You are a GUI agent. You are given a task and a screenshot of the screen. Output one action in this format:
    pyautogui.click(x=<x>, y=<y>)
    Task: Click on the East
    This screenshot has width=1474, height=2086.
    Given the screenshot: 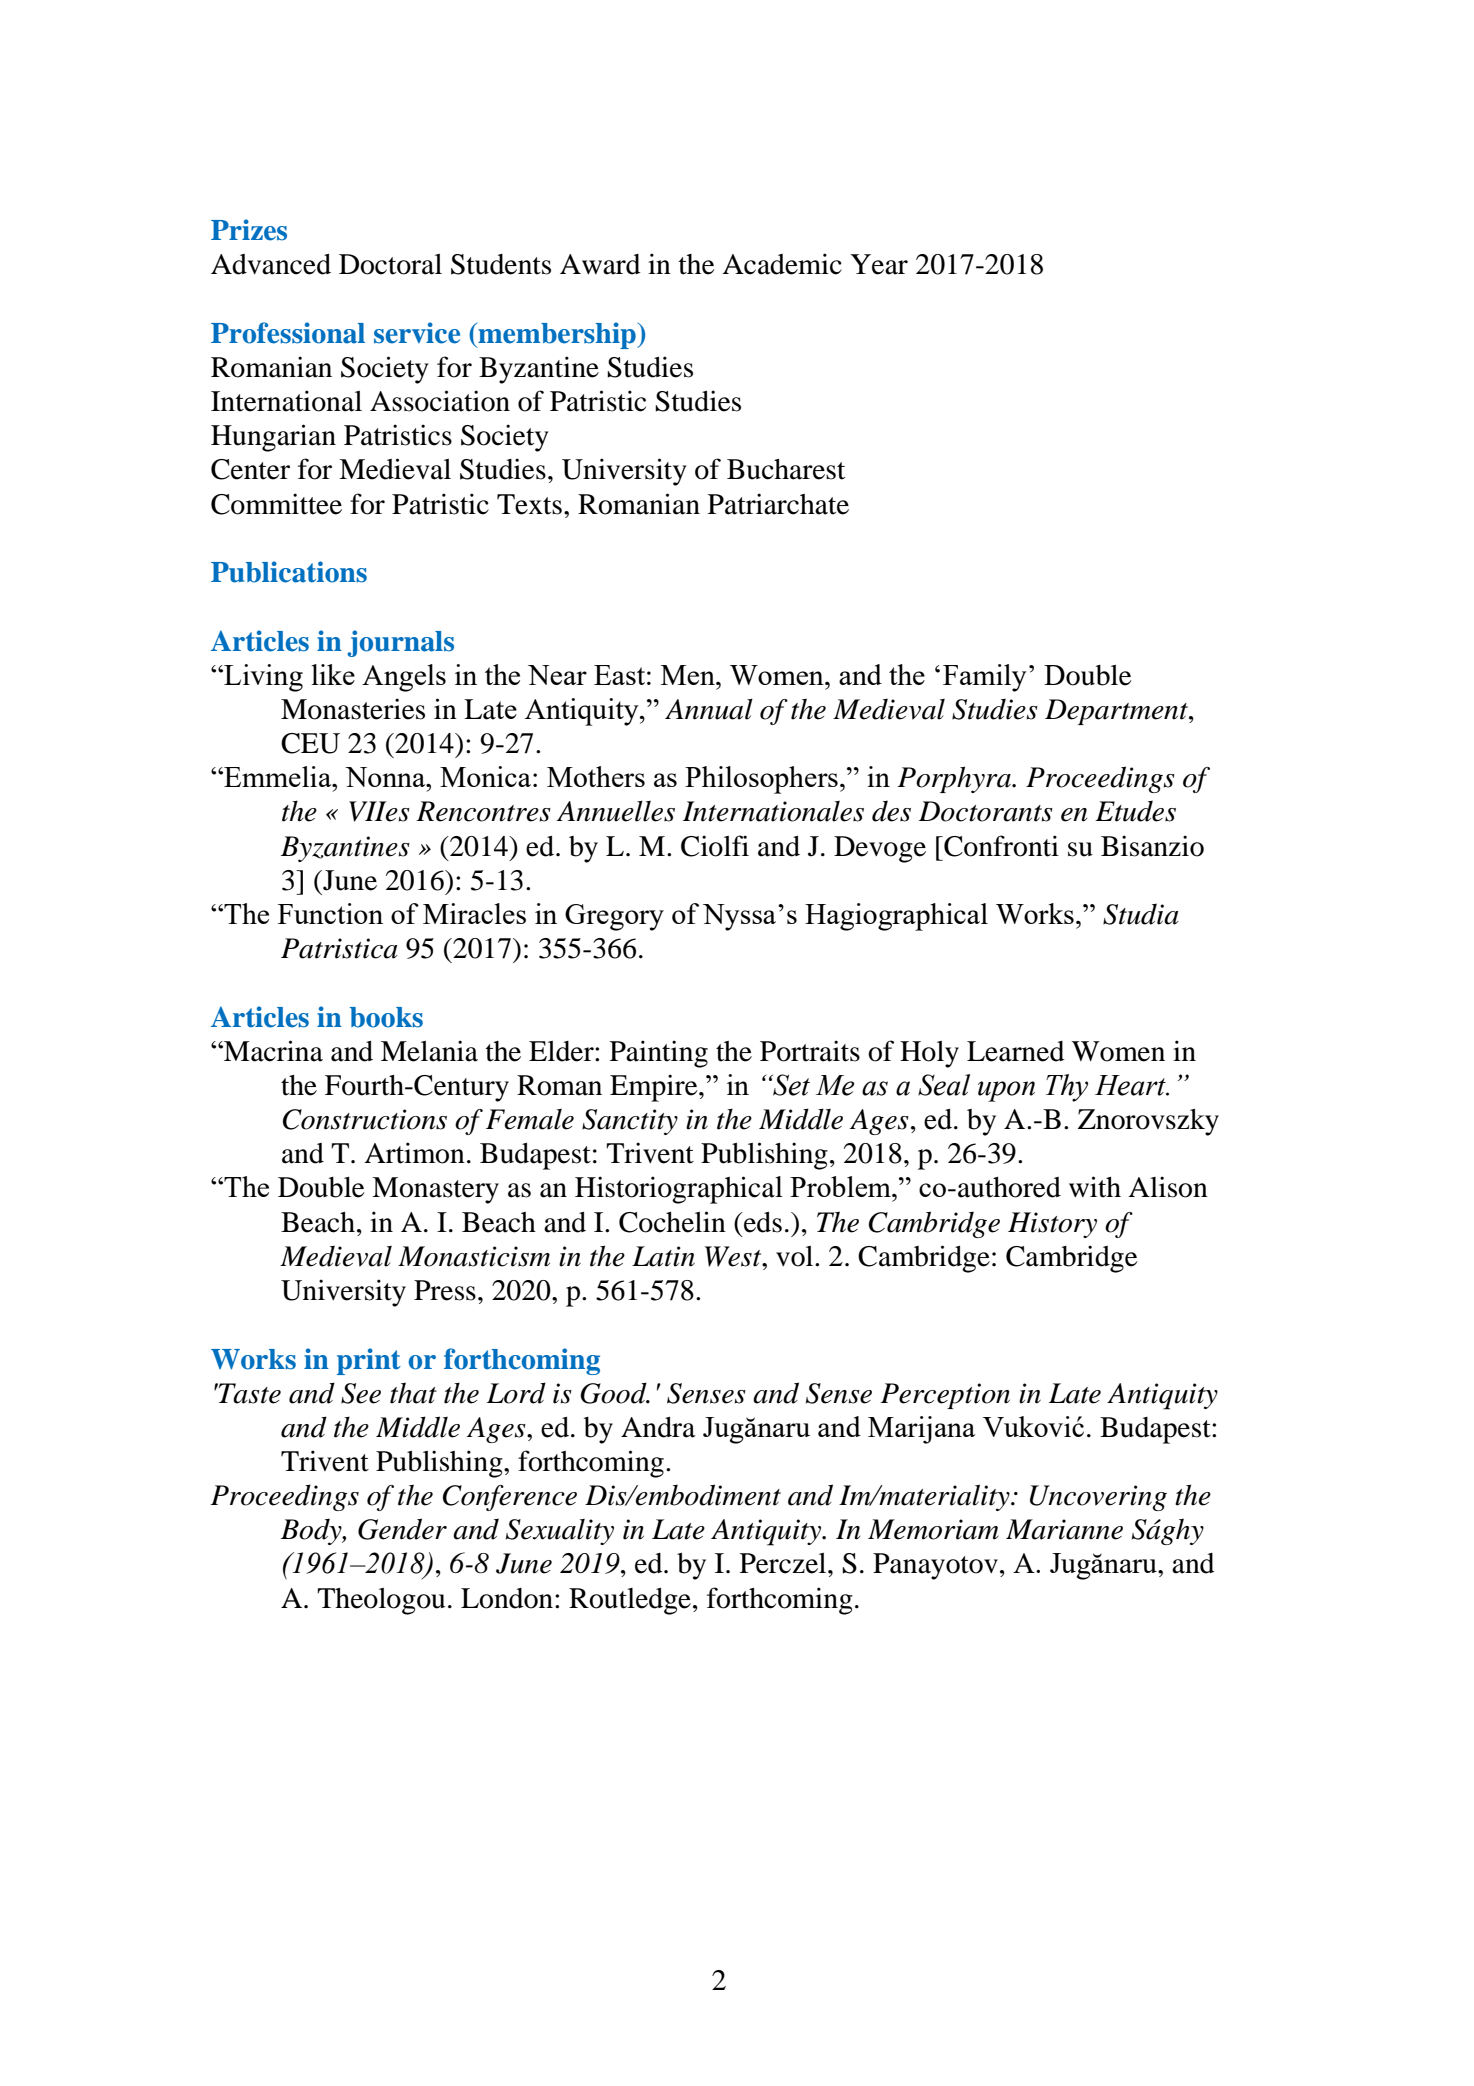 What is the action you would take?
    pyautogui.click(x=619, y=675)
